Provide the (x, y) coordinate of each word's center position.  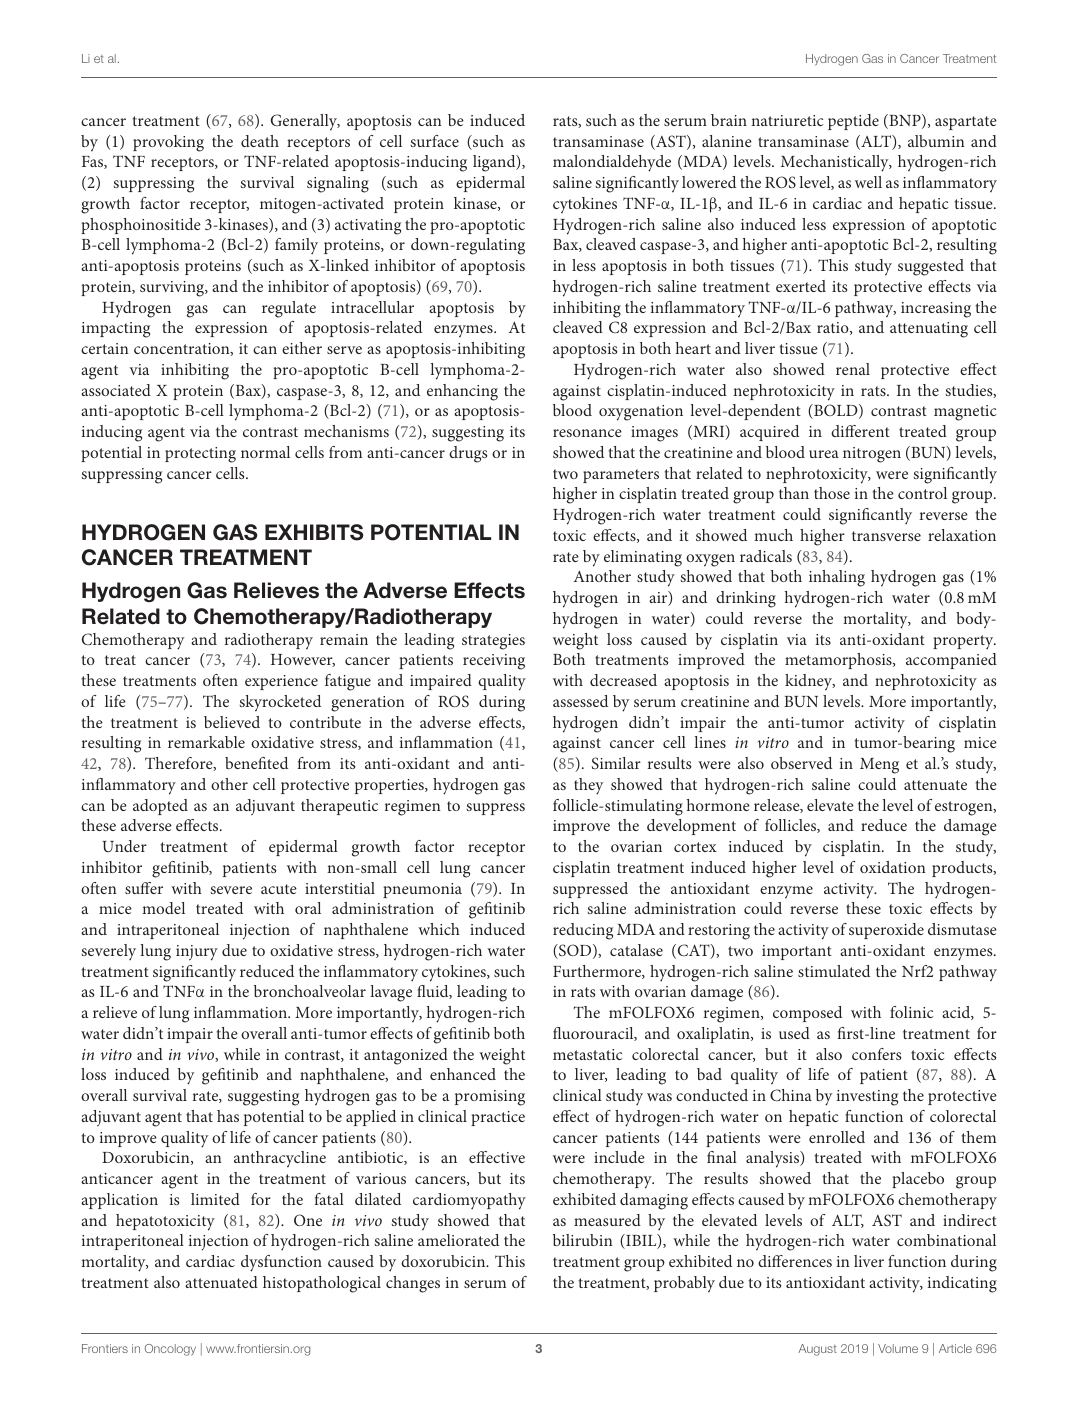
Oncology (170, 1350)
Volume (898, 1348)
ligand (495, 163)
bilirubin (583, 1240)
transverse (886, 536)
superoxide (886, 931)
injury (197, 953)
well (868, 182)
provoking (168, 143)
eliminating (643, 558)
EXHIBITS (314, 532)
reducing (583, 931)
